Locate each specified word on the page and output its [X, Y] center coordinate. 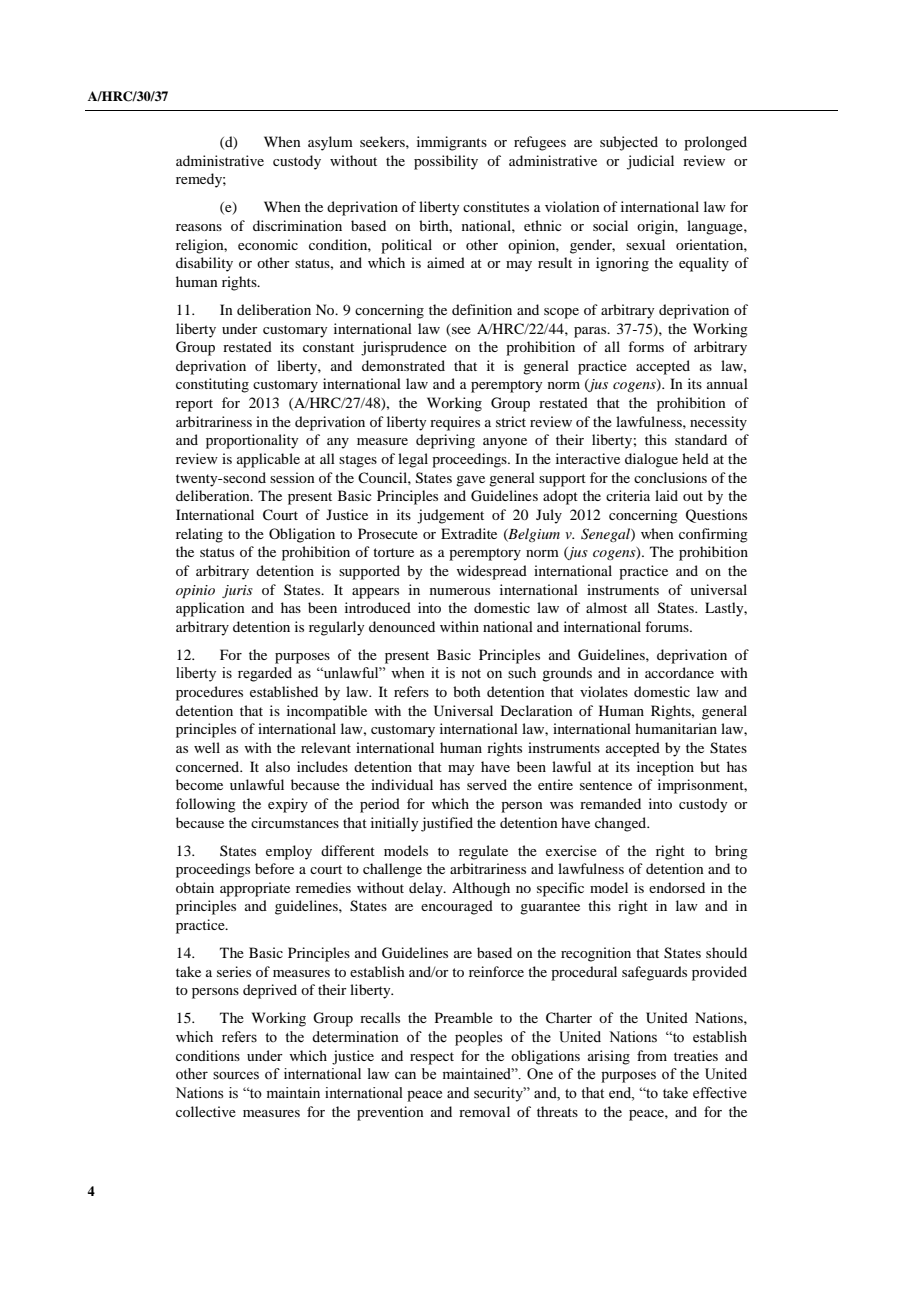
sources [236, 1075]
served [487, 784]
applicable [268, 460]
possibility [446, 162]
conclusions [670, 477]
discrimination [297, 225]
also [278, 766]
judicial [650, 162]
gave [470, 481]
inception [665, 768]
